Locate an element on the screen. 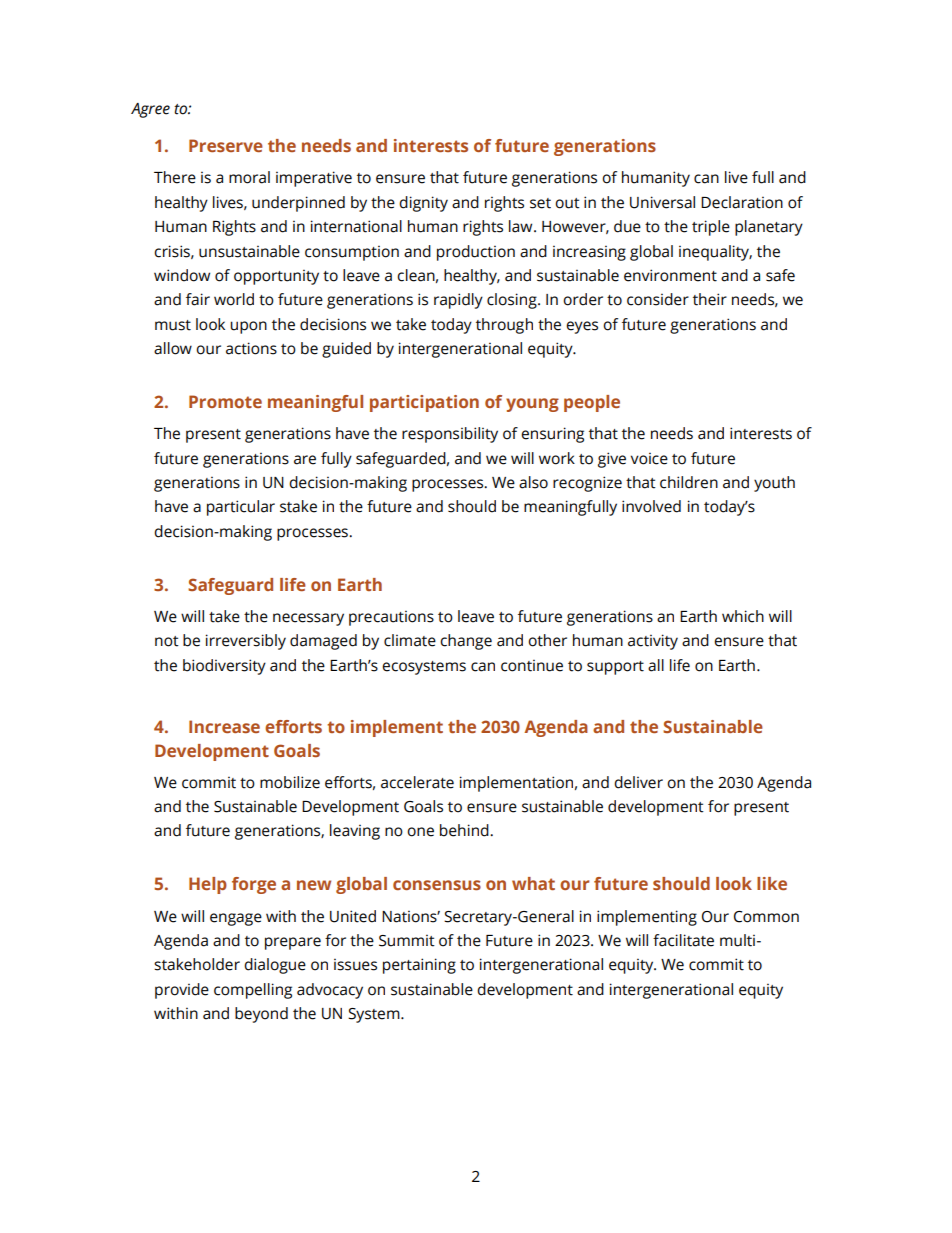 The width and height of the screenshot is (952, 1233). particular is located at coordinates (241, 508).
